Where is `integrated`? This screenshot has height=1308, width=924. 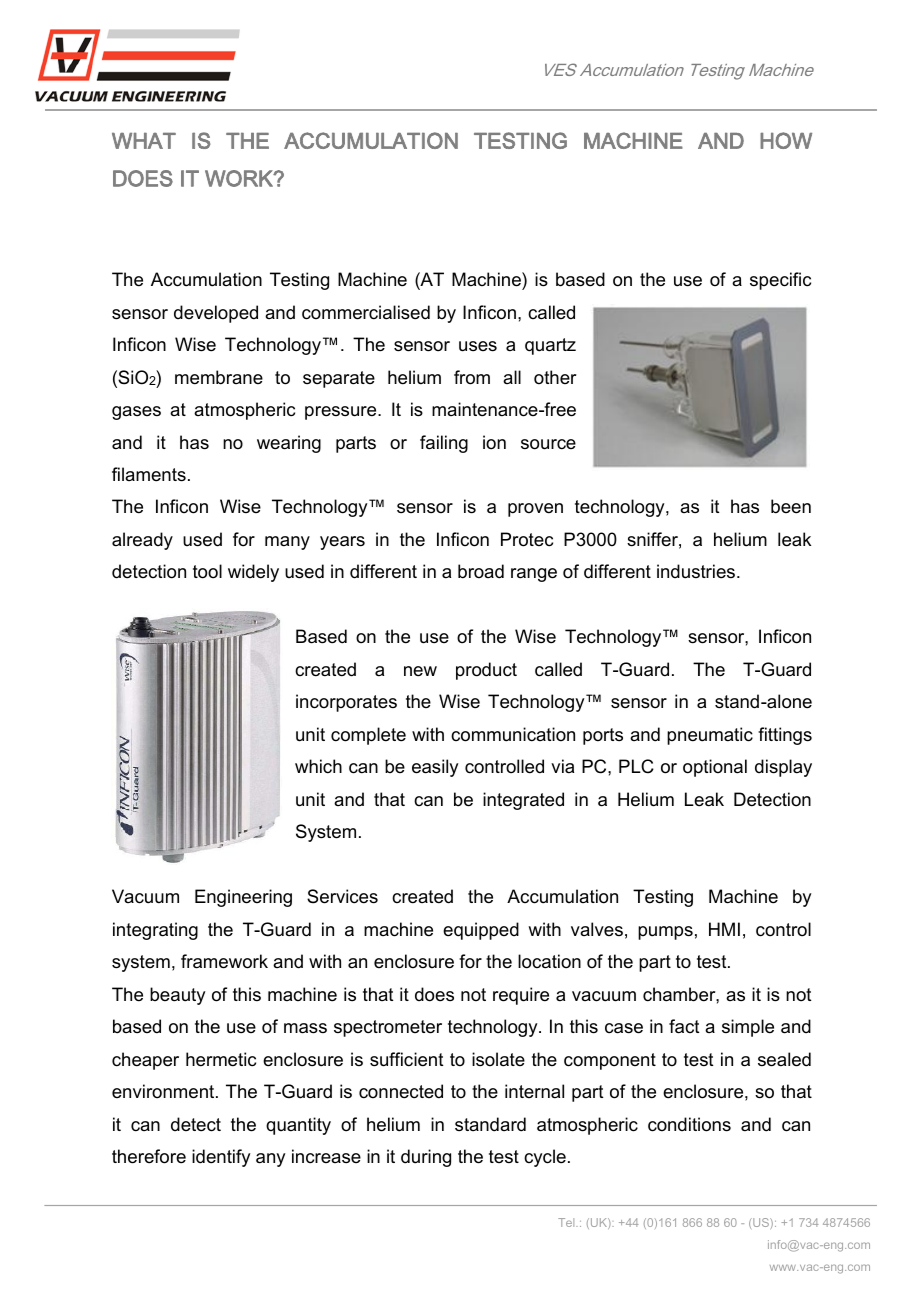
integrated is located at coordinates (523, 801).
